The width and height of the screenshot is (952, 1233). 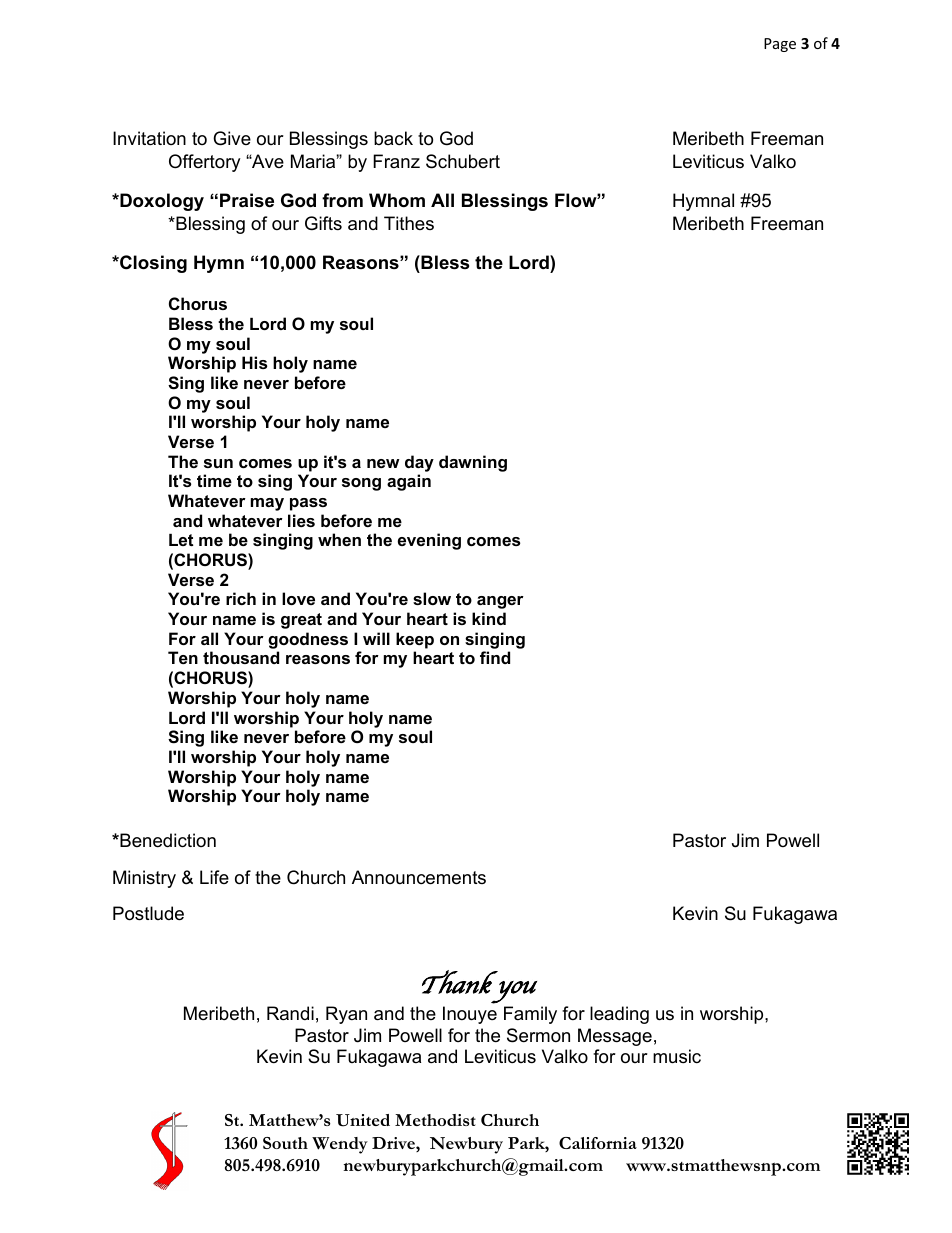 I want to click on Give, so click(x=232, y=138).
